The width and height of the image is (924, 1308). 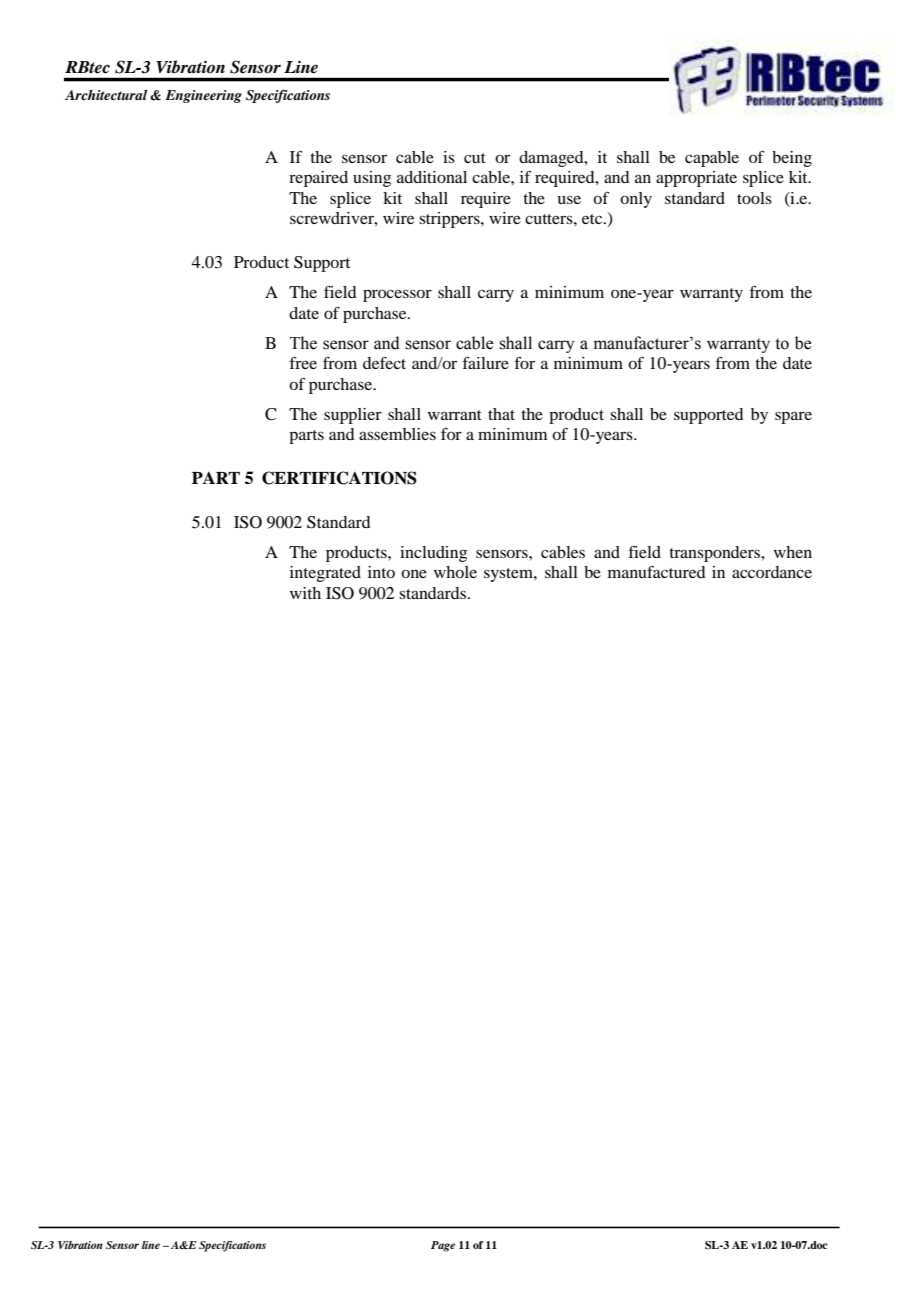 I want to click on whole, so click(x=455, y=572).
